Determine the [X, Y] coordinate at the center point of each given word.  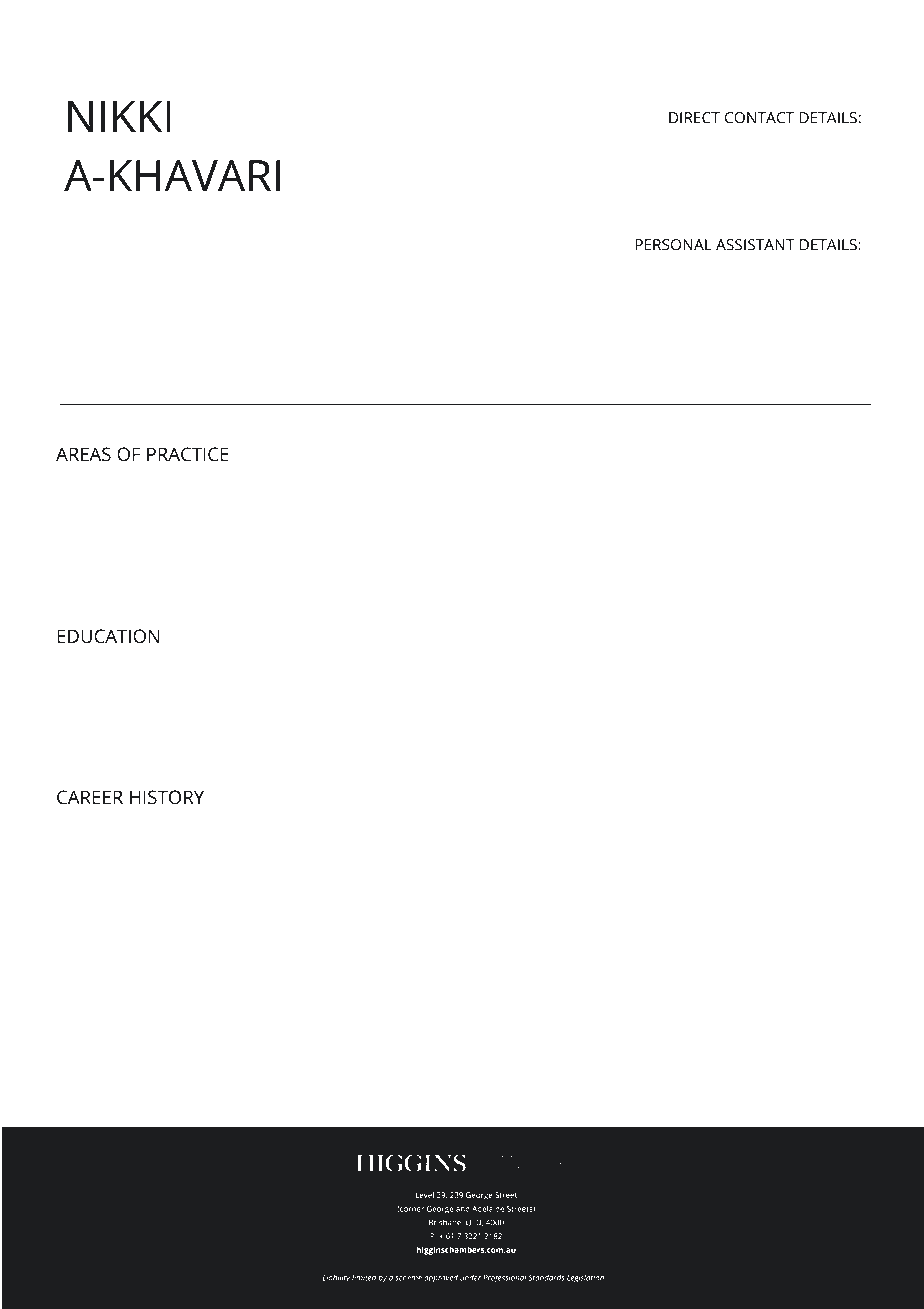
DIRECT [694, 118]
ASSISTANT [755, 245]
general [182, 907]
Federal [803, 863]
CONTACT [759, 118]
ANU [315, 685]
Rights [136, 525]
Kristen [770, 287]
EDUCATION [109, 636]
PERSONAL [673, 245]
